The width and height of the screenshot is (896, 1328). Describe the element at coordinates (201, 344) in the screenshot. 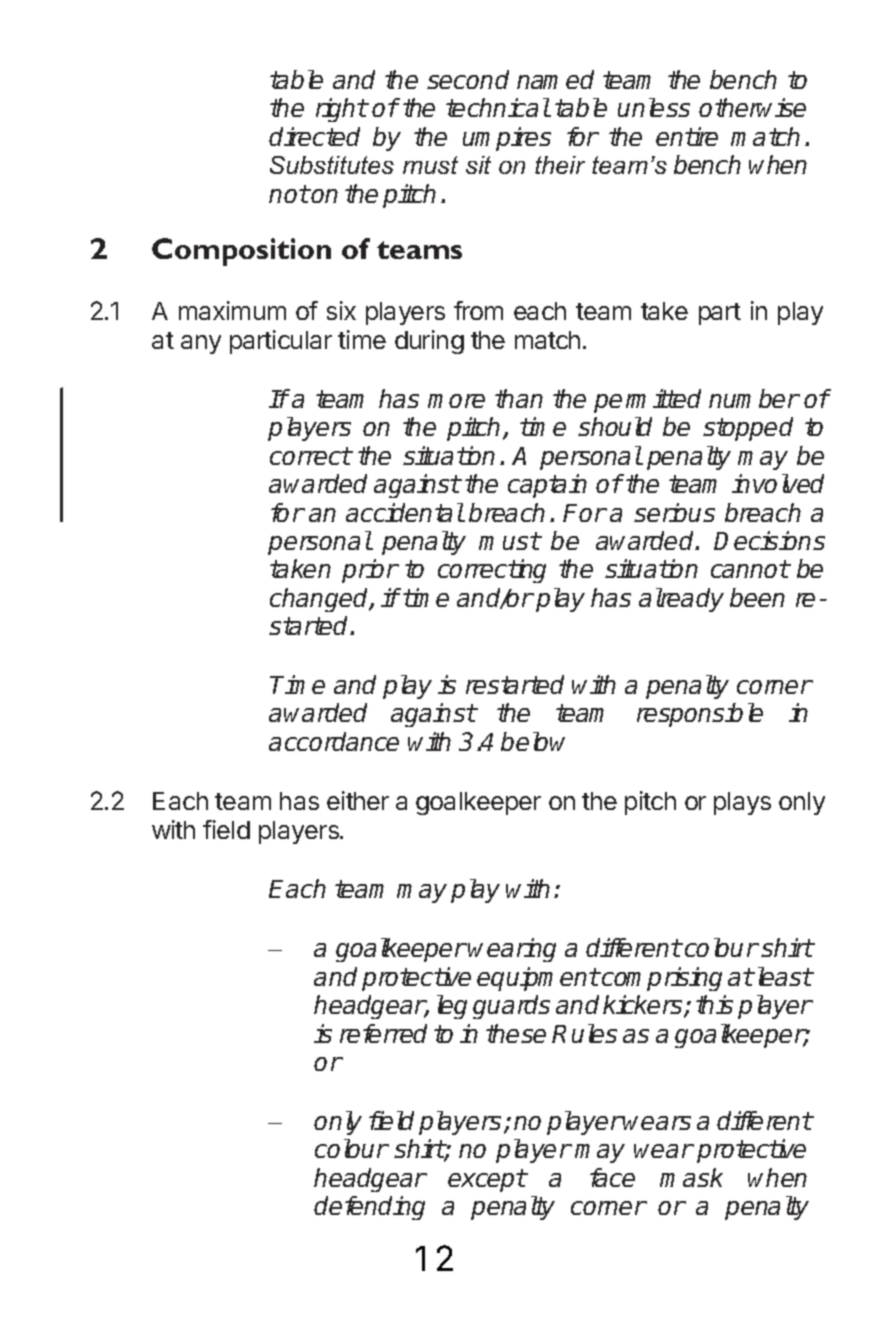

I see `any` at that location.
